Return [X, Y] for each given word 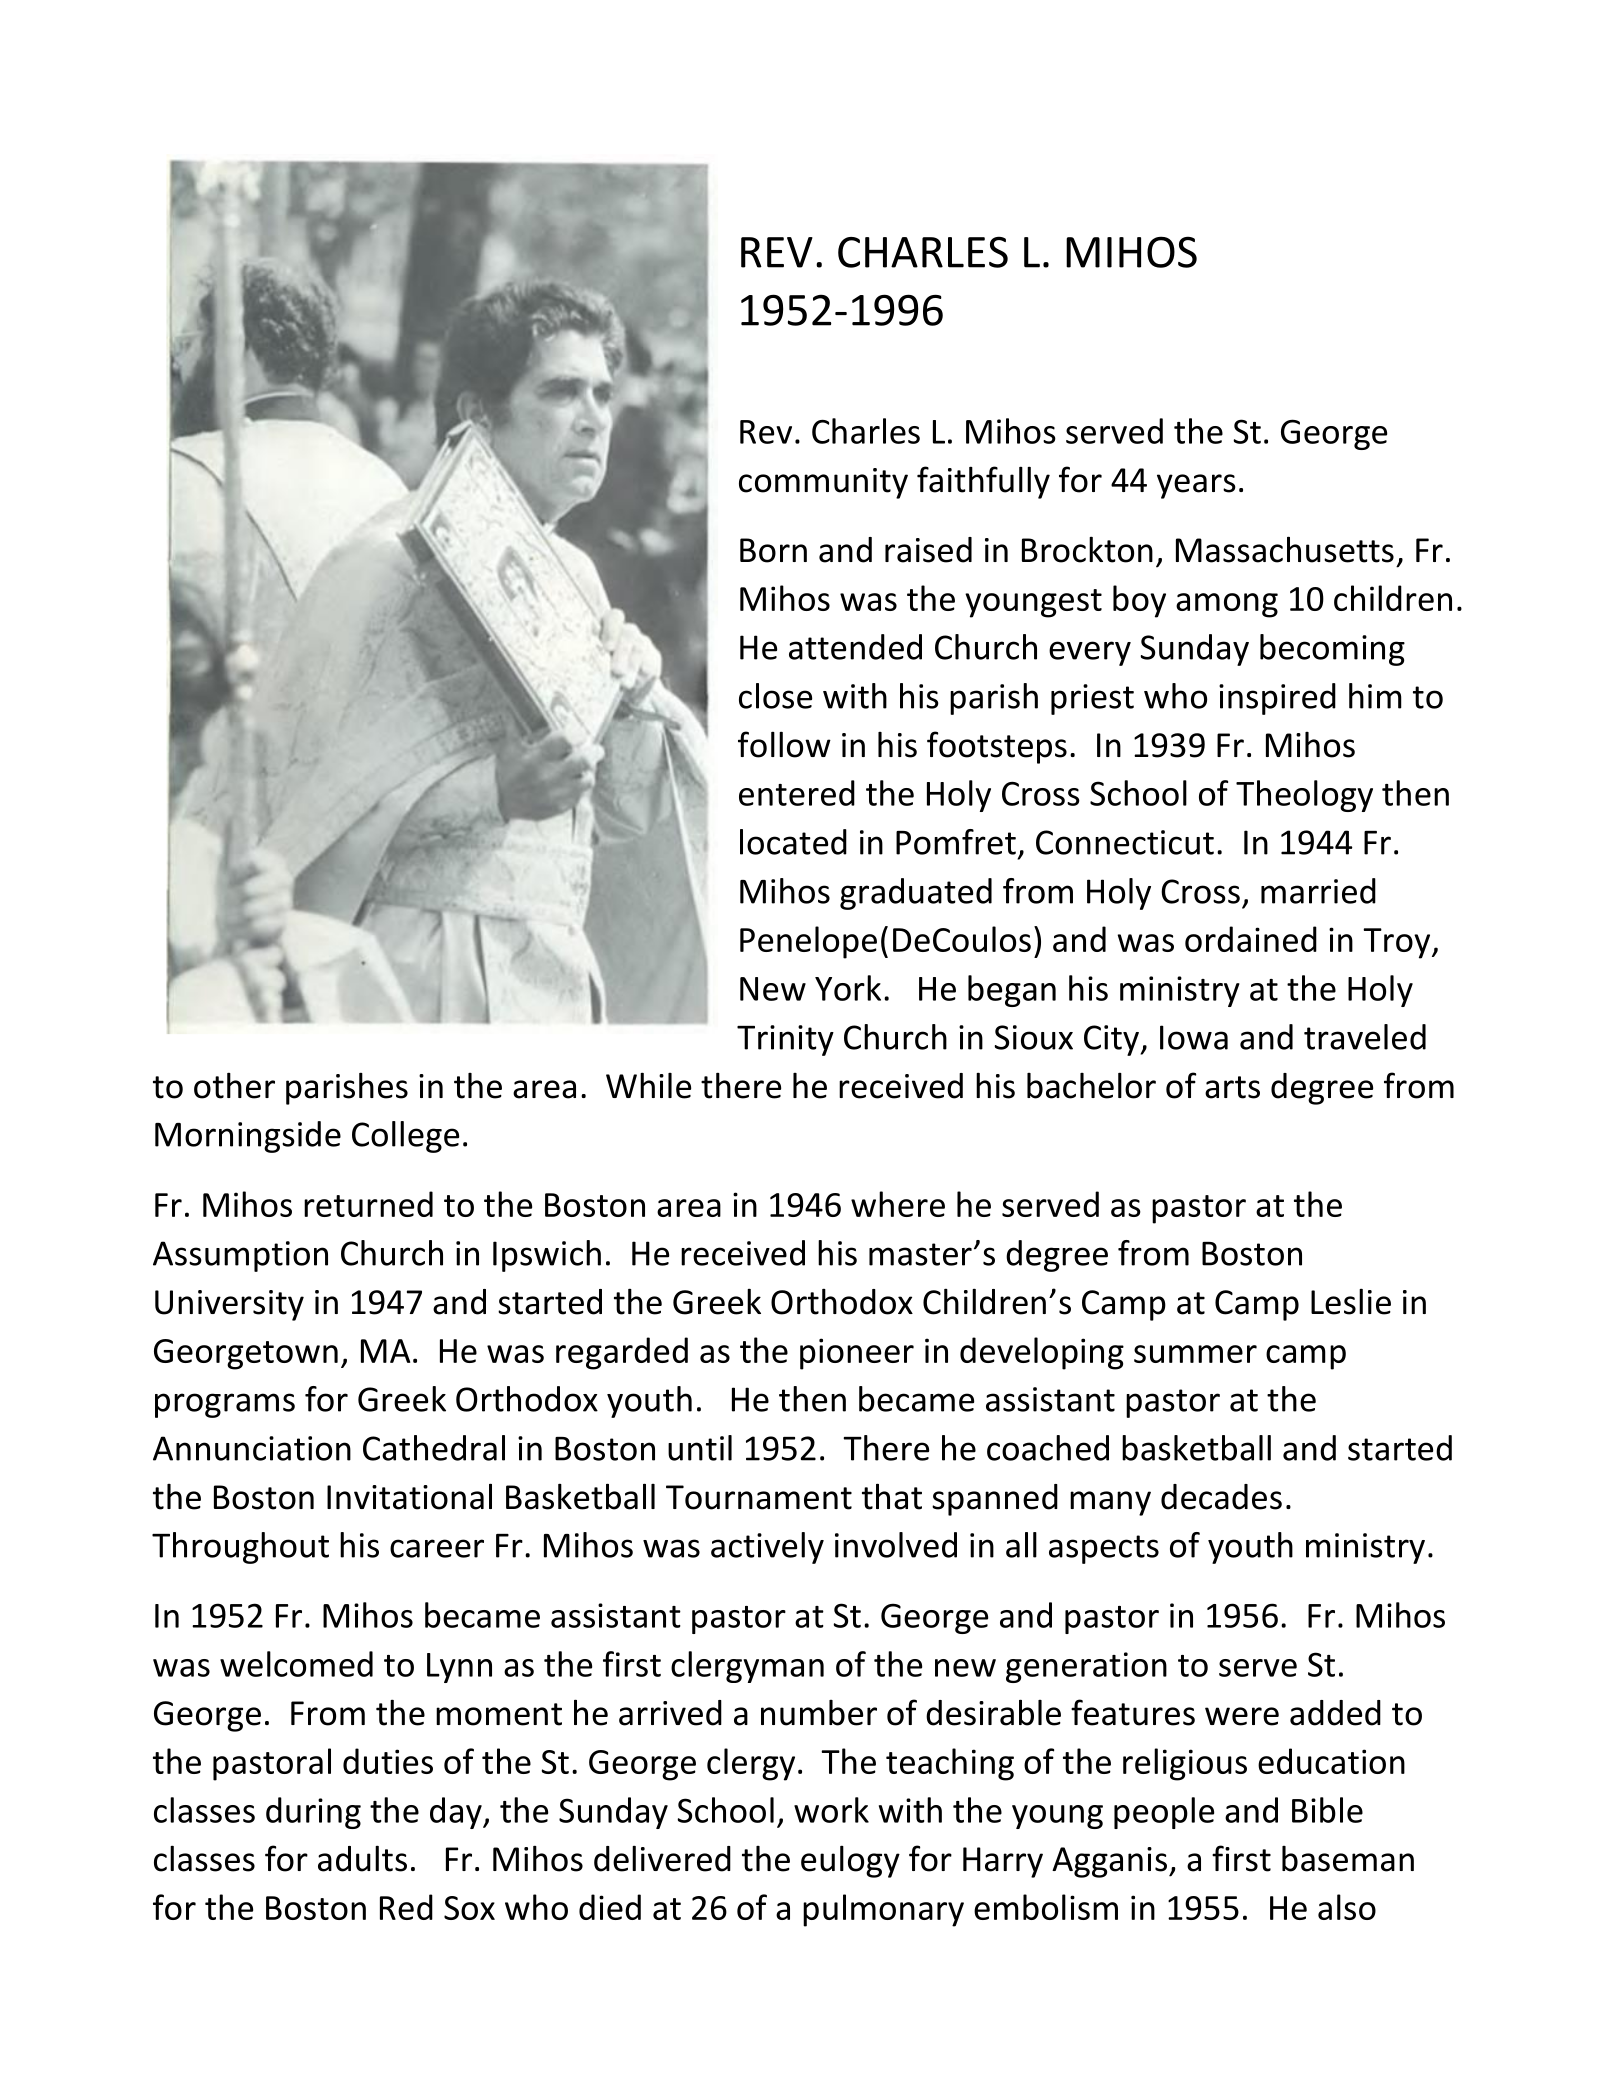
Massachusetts [1285, 549]
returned [368, 1204]
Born [773, 550]
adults [362, 1858]
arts [1232, 1087]
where [898, 1204]
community [823, 483]
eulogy [850, 1861]
